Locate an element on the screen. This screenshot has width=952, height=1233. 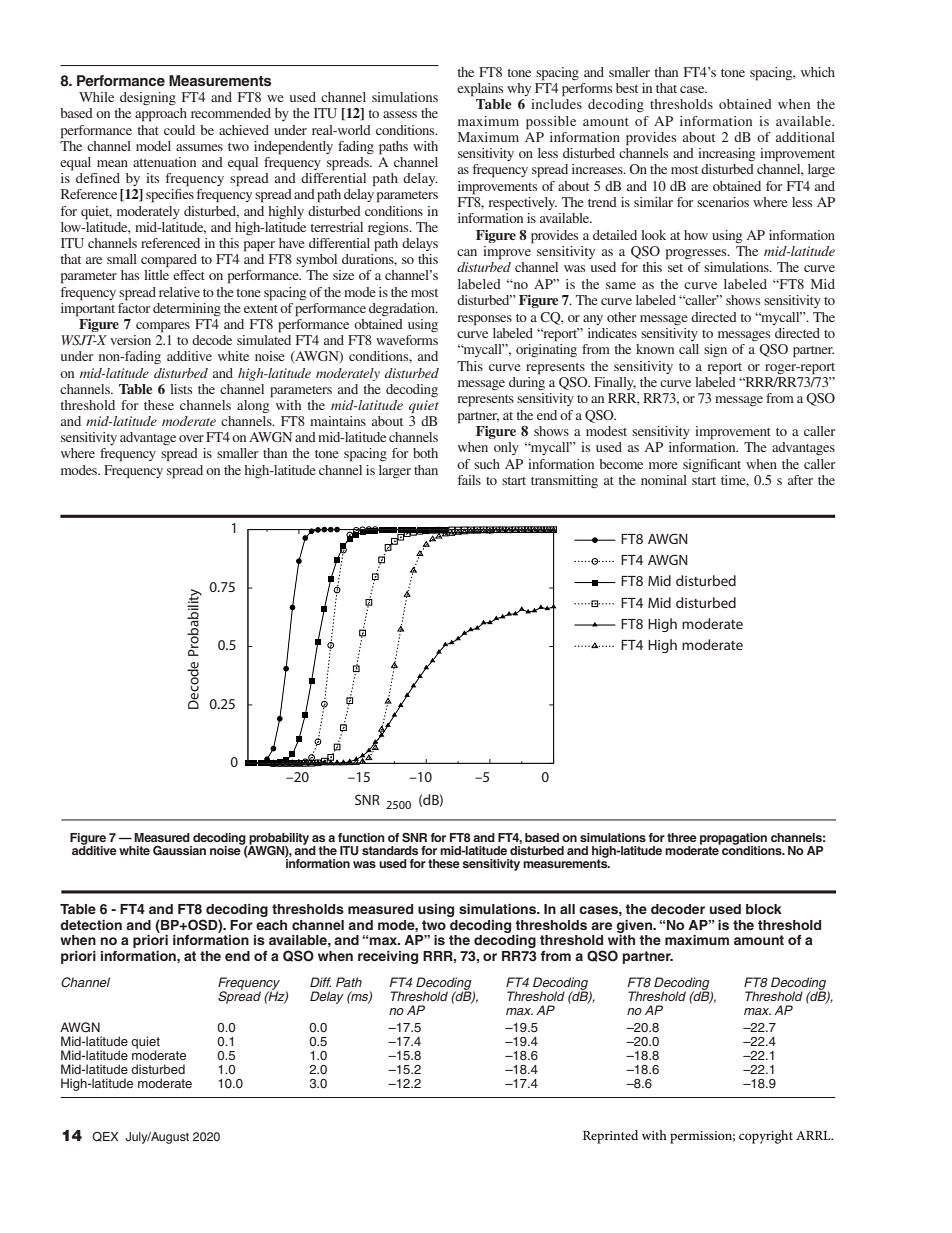
over is located at coordinates (191, 438).
